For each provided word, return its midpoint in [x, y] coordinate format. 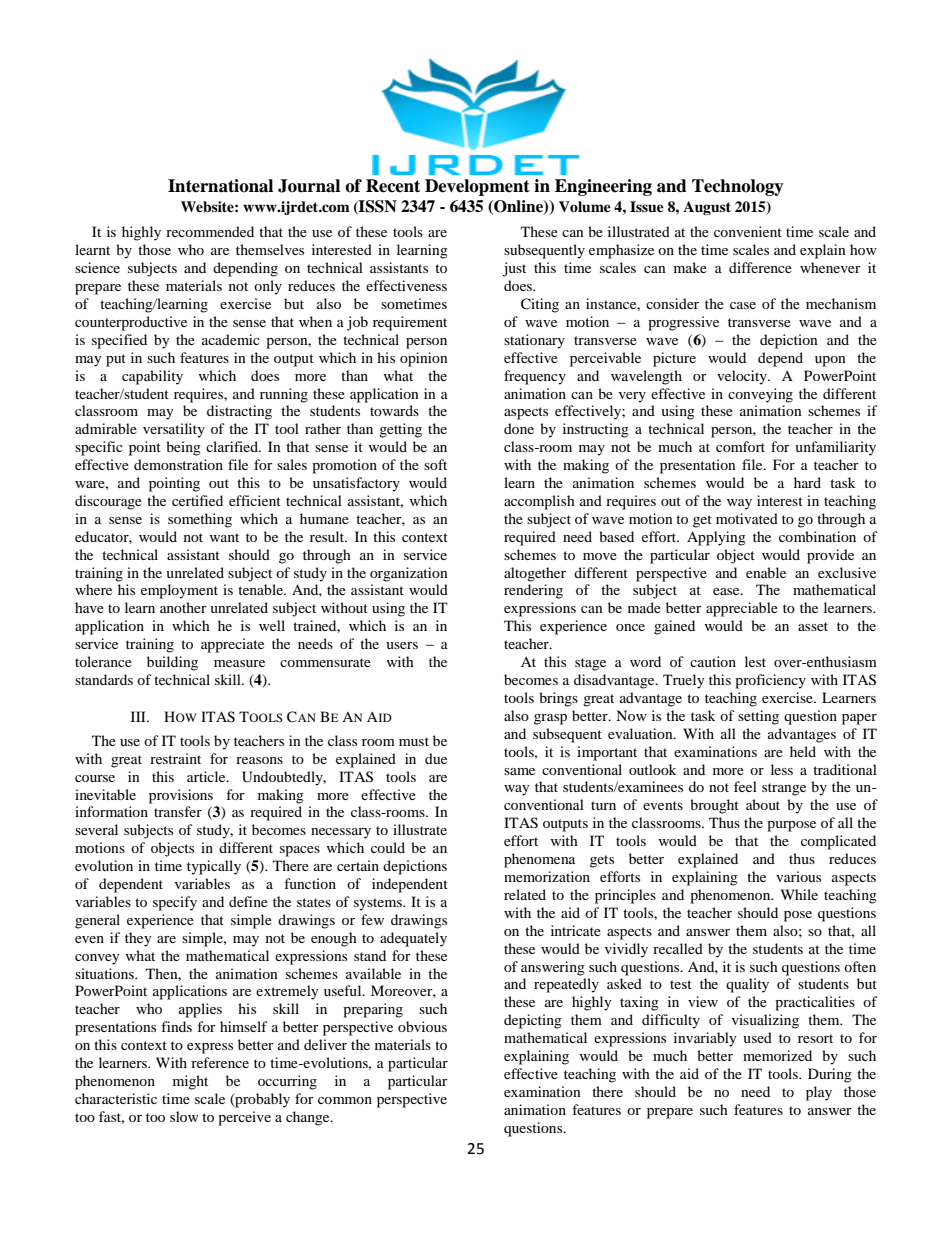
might [190, 1082]
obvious [422, 1026]
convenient [748, 231]
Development [477, 187]
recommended [210, 231]
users [402, 645]
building [172, 663]
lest [755, 661]
